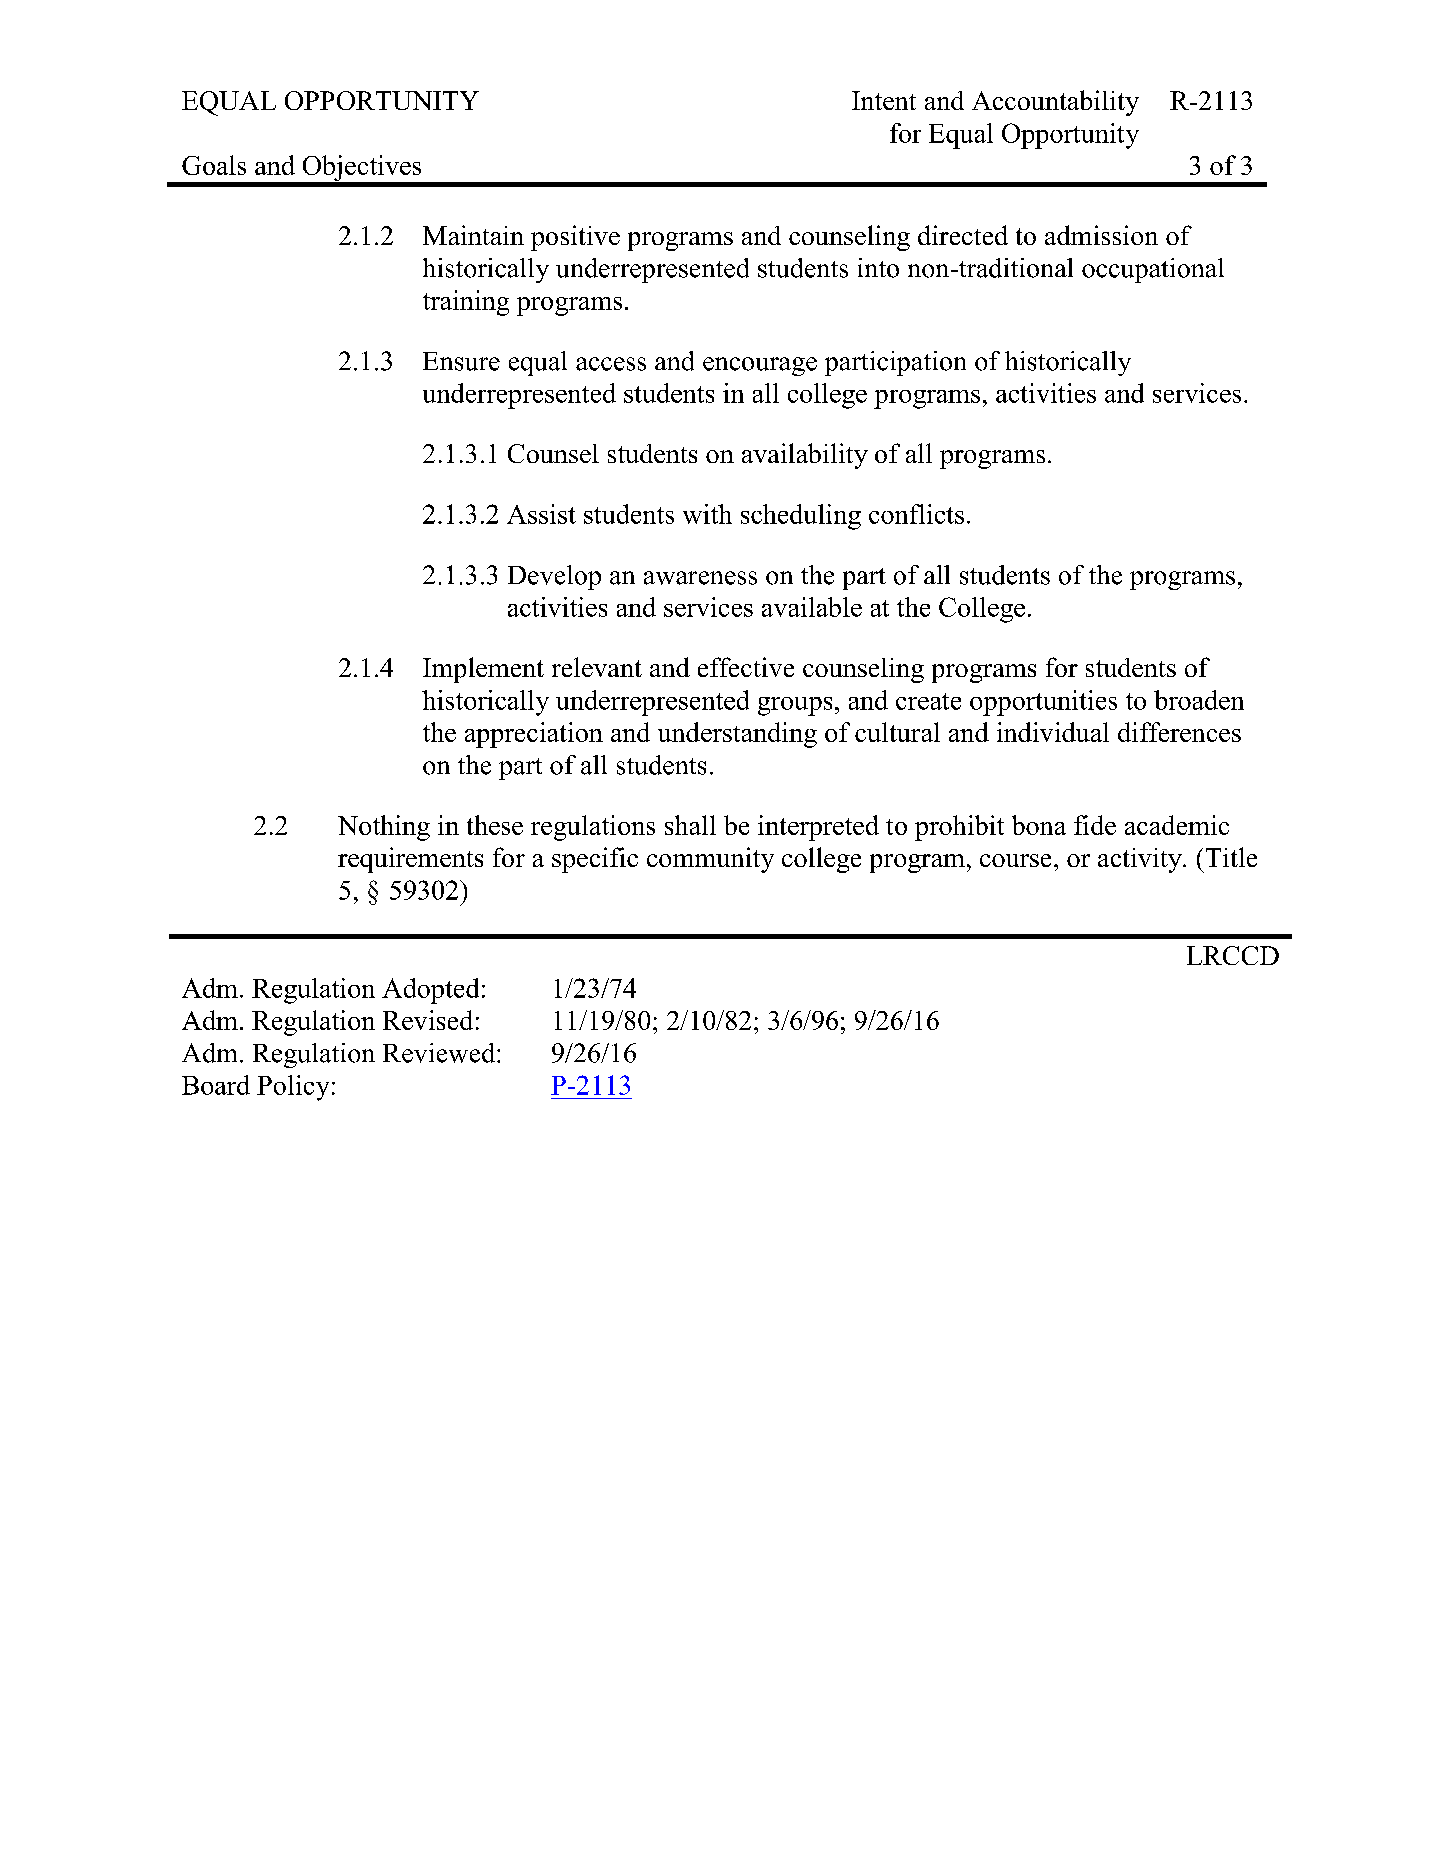  What do you see at coordinates (805, 456) in the screenshot?
I see `availability` at bounding box center [805, 456].
